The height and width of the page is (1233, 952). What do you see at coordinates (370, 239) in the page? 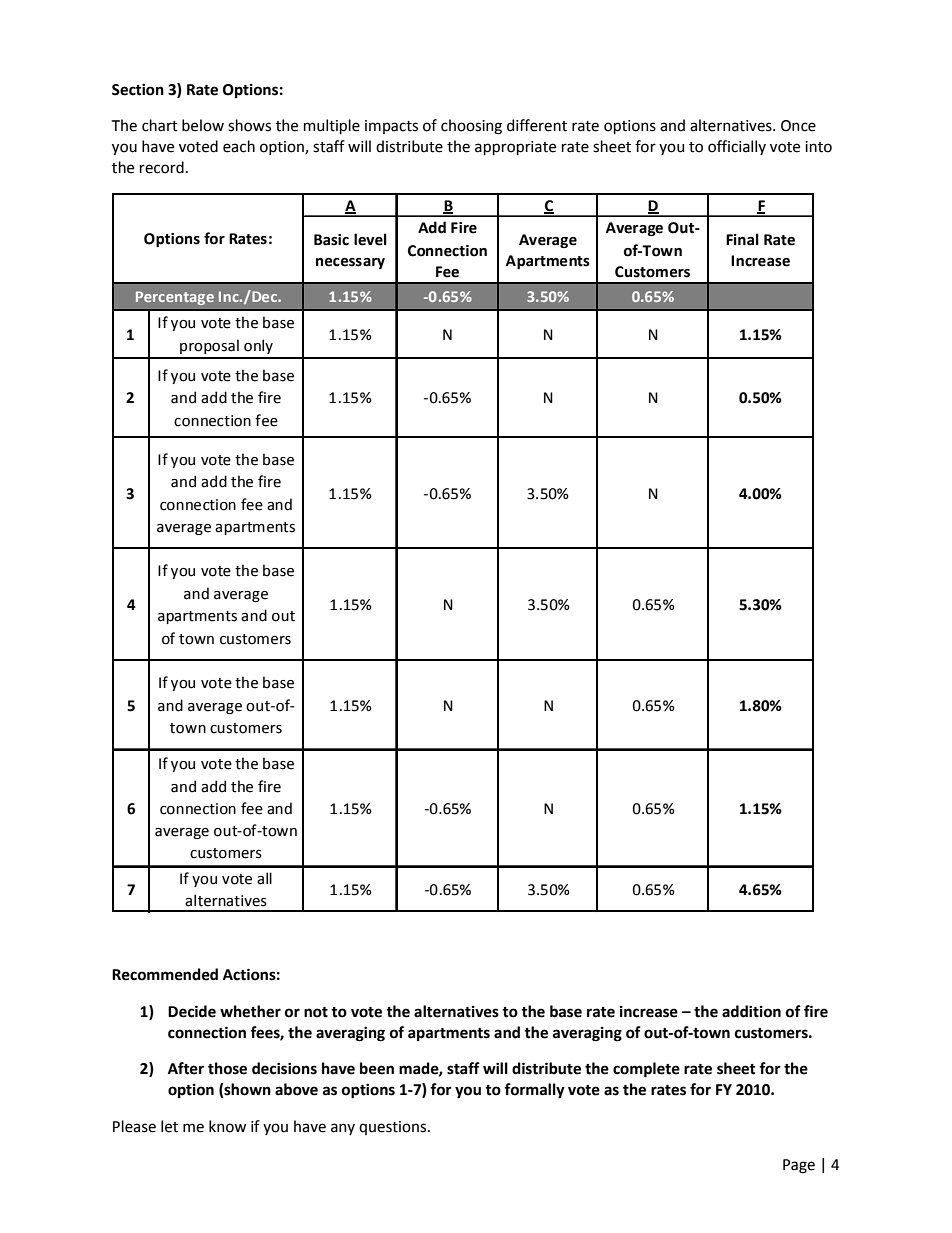
I see `level` at bounding box center [370, 239].
